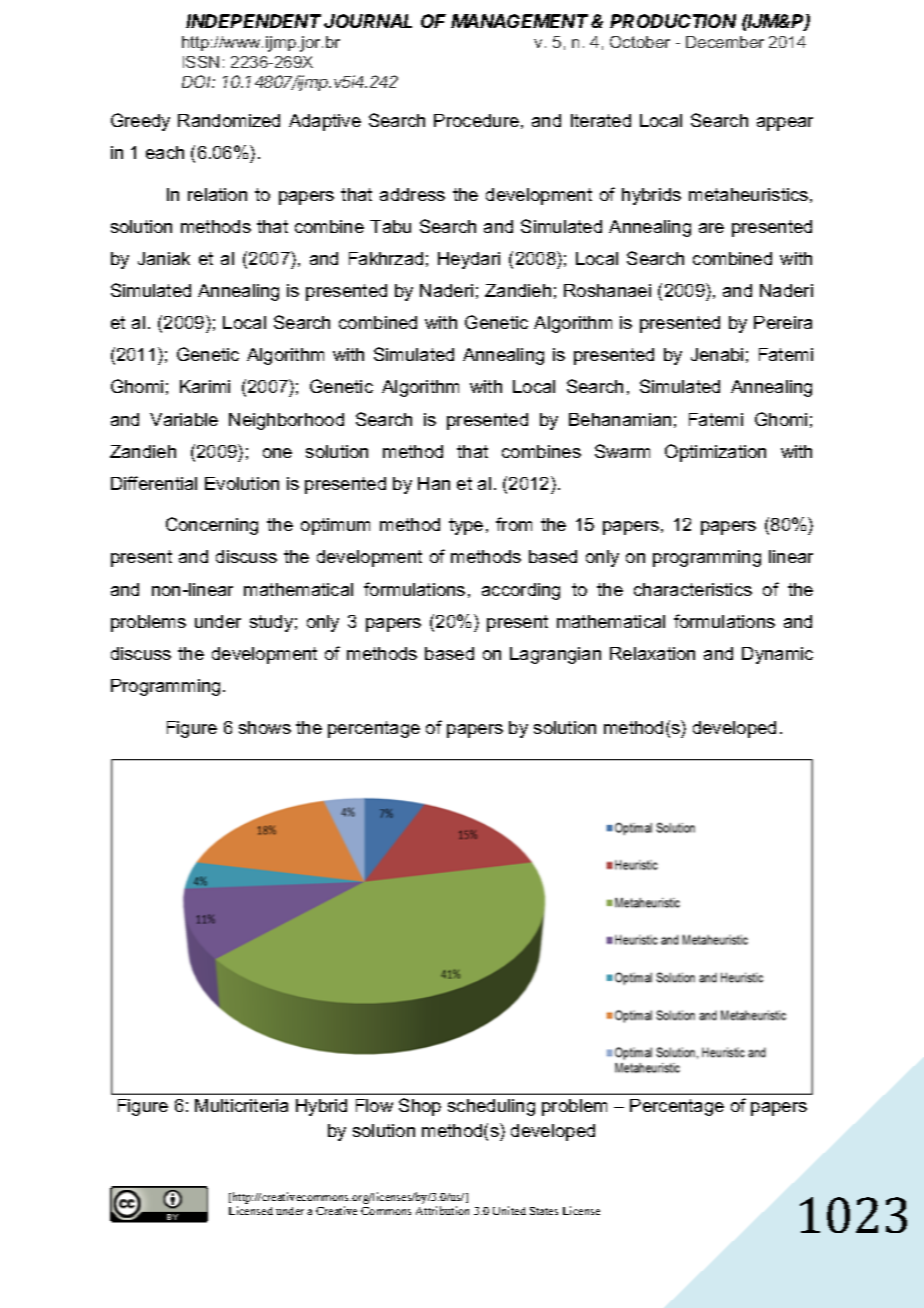 The width and height of the screenshot is (924, 1308). I want to click on Flow, so click(374, 1105).
